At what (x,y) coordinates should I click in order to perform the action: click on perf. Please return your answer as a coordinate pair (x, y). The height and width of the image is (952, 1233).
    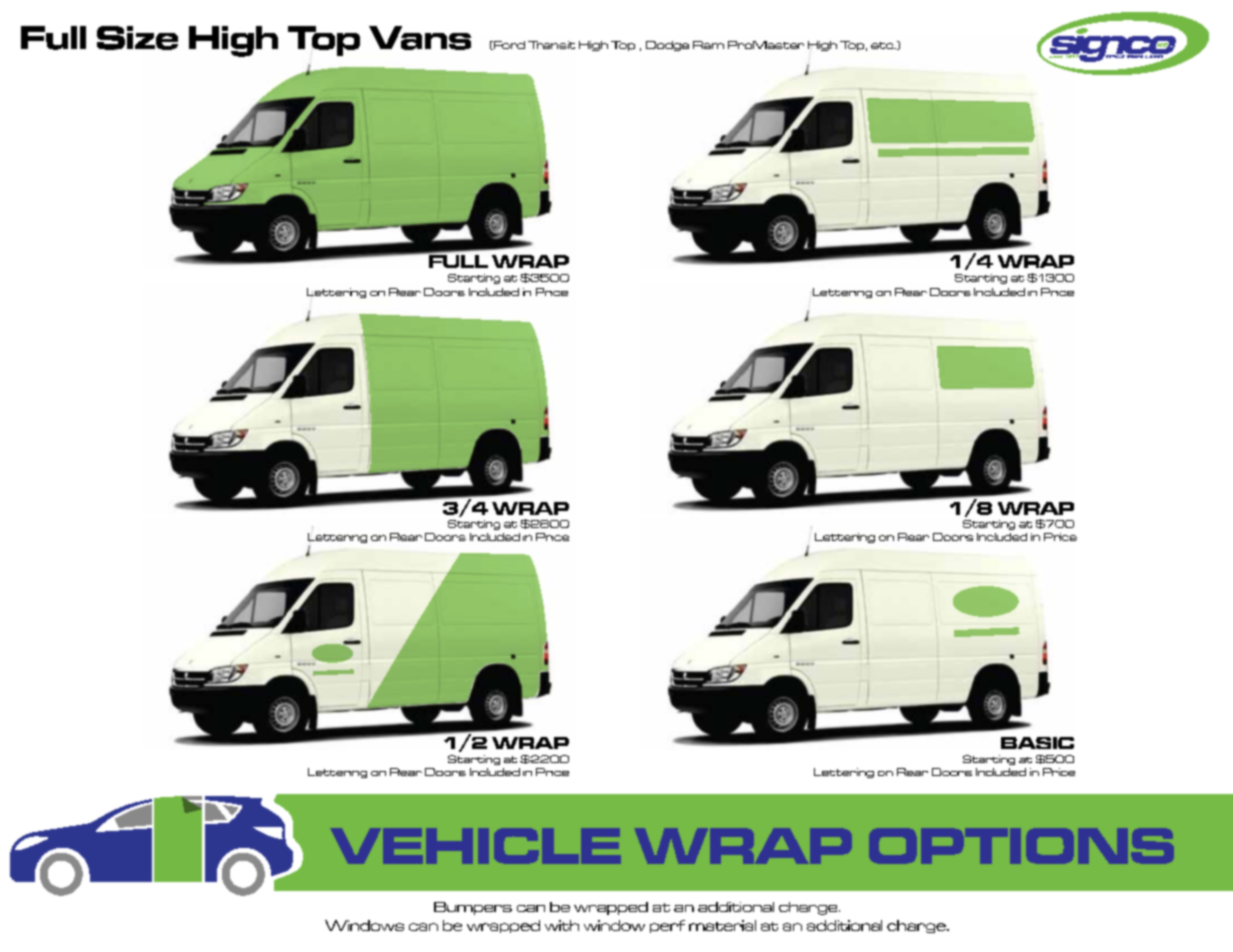
    Looking at the image, I should click on (667, 926).
